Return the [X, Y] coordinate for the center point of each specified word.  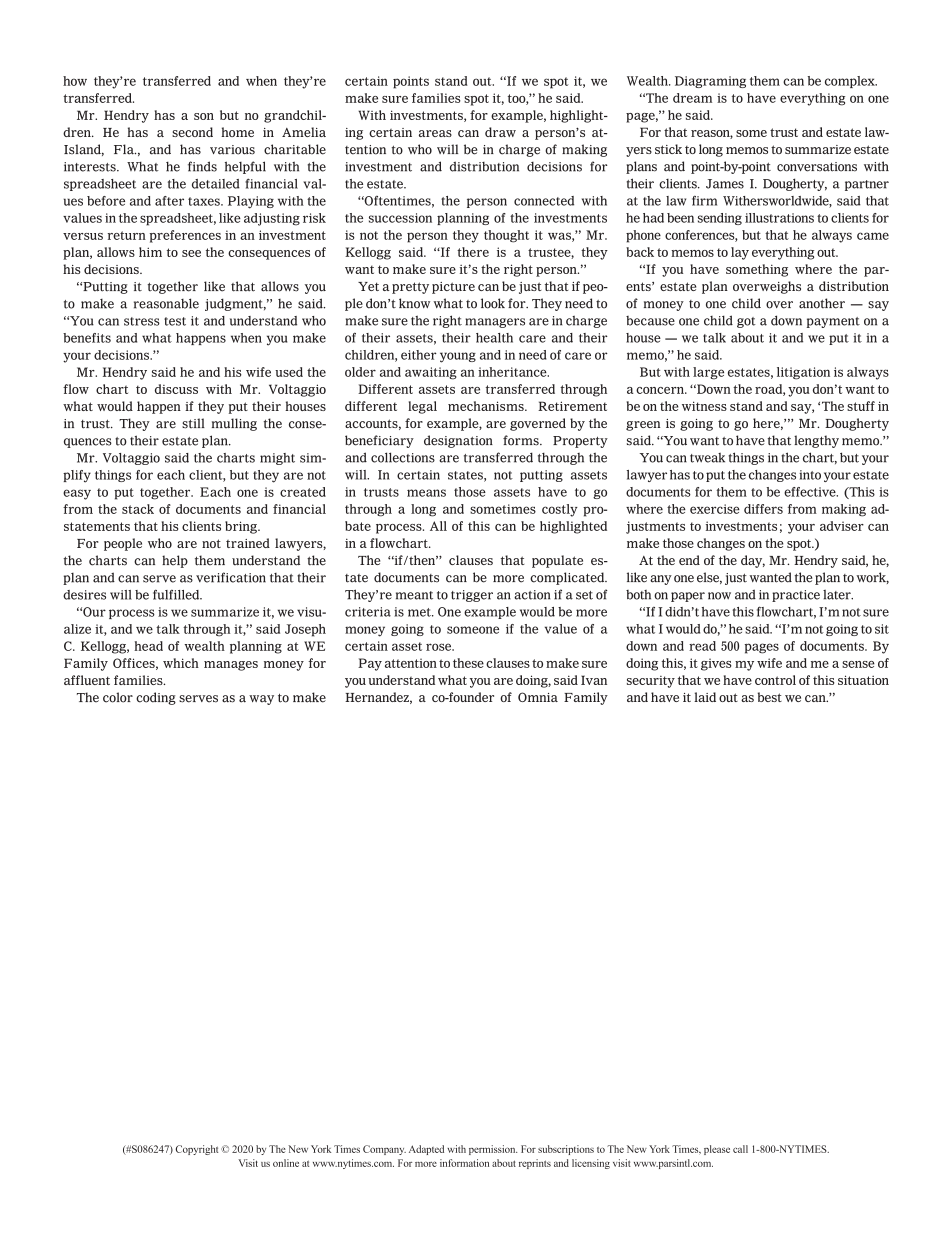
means [426, 493]
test [175, 321]
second [192, 132]
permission [493, 1150]
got [746, 322]
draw [500, 132]
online [286, 1163]
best [770, 697]
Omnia [538, 697]
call [740, 1149]
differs [763, 509]
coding [156, 698]
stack [138, 509]
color [118, 697]
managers [495, 323]
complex [851, 82]
